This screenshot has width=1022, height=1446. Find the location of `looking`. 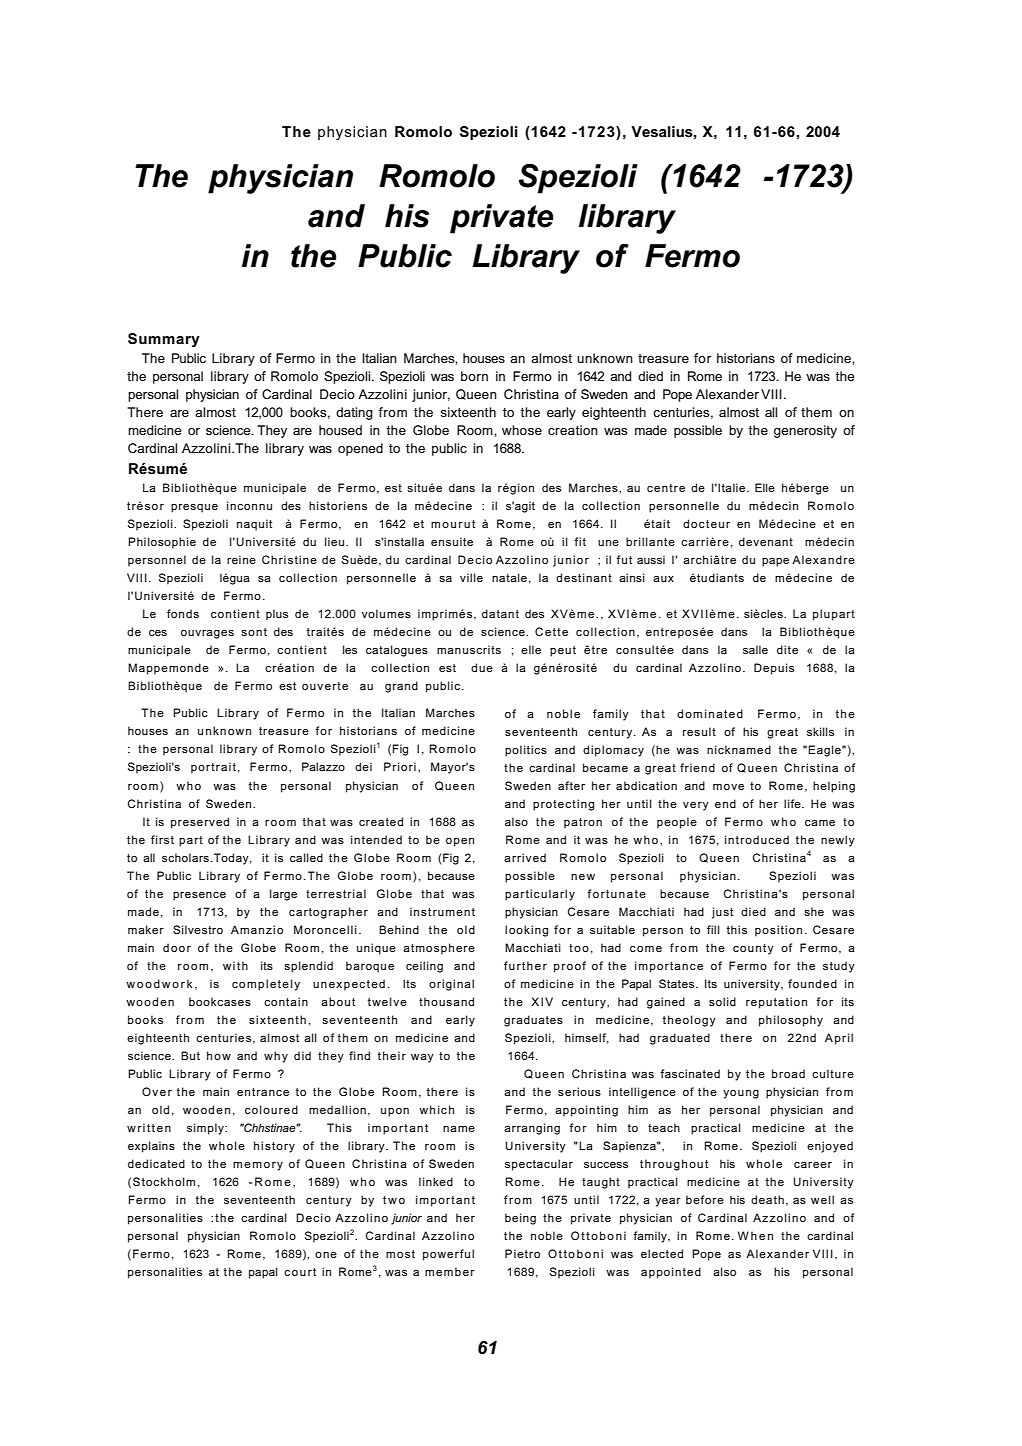

looking is located at coordinates (526, 931).
